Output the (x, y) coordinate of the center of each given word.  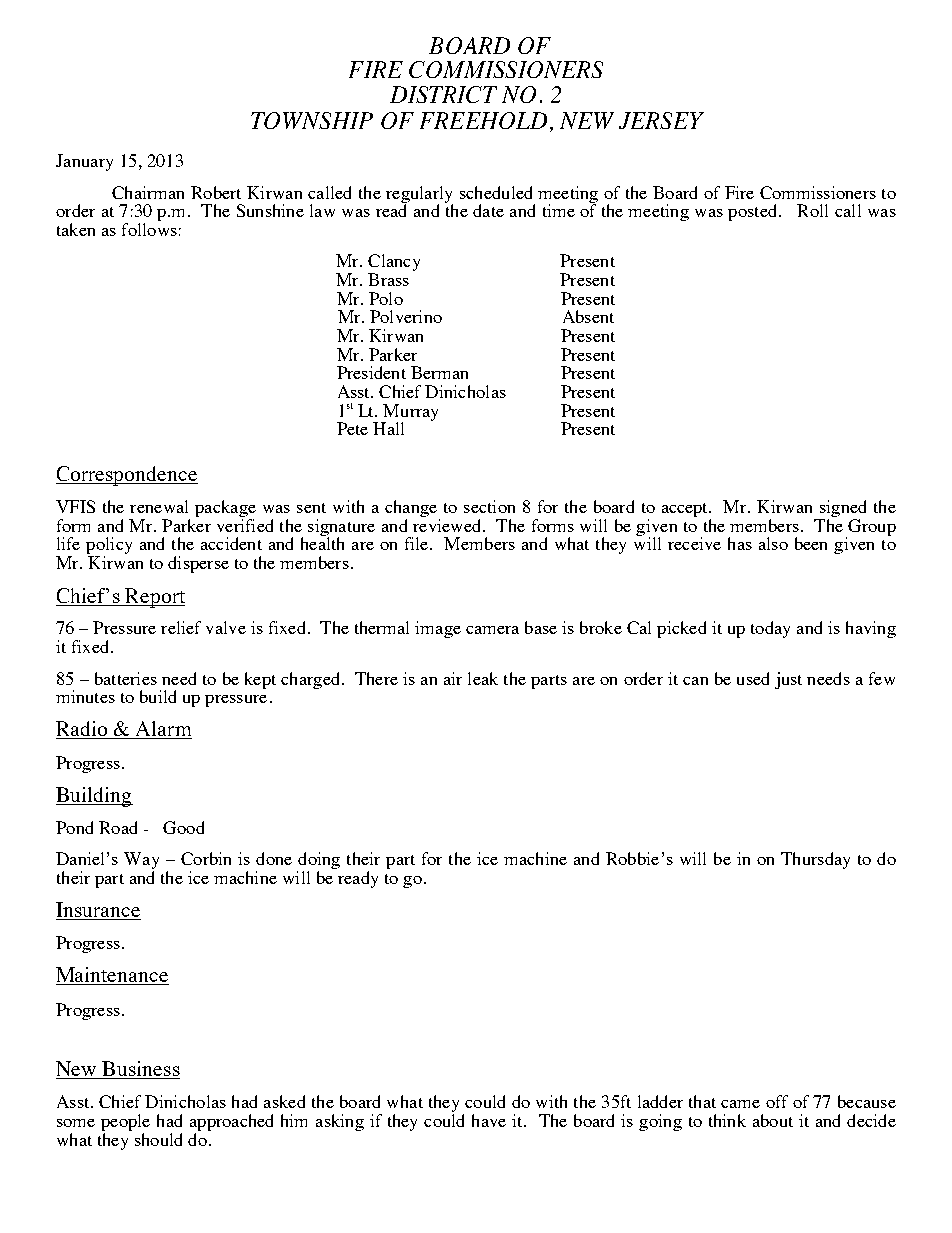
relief (181, 627)
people (125, 1122)
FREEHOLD (483, 120)
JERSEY (661, 120)
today (770, 629)
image (438, 629)
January (84, 162)
